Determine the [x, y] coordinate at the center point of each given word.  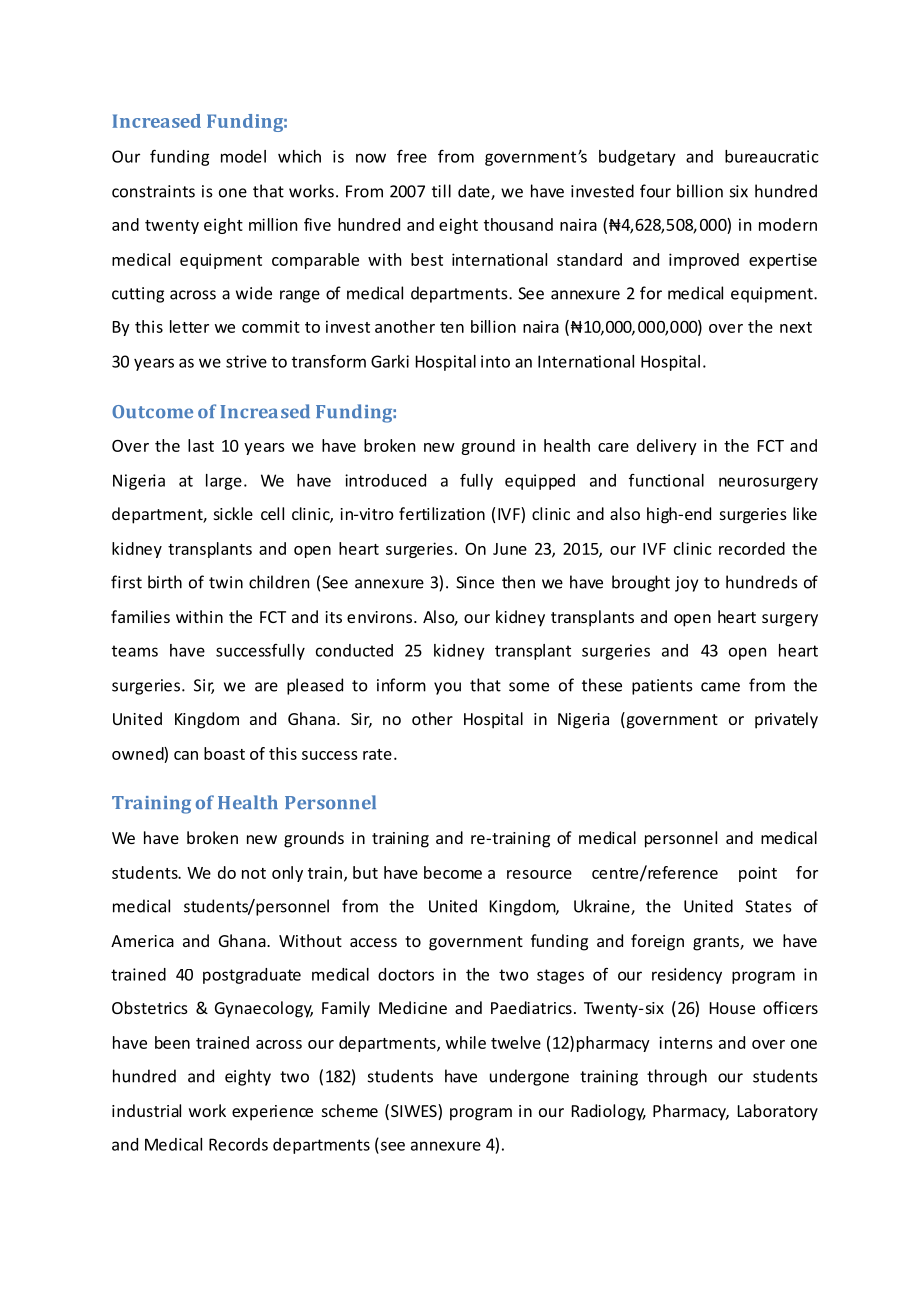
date [475, 192]
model [243, 156]
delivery [667, 447]
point [758, 874]
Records [238, 1144]
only [287, 874]
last [201, 445]
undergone [529, 1077]
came [720, 687]
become [453, 872]
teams [135, 651]
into [495, 361]
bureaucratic [771, 156]
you [447, 688]
